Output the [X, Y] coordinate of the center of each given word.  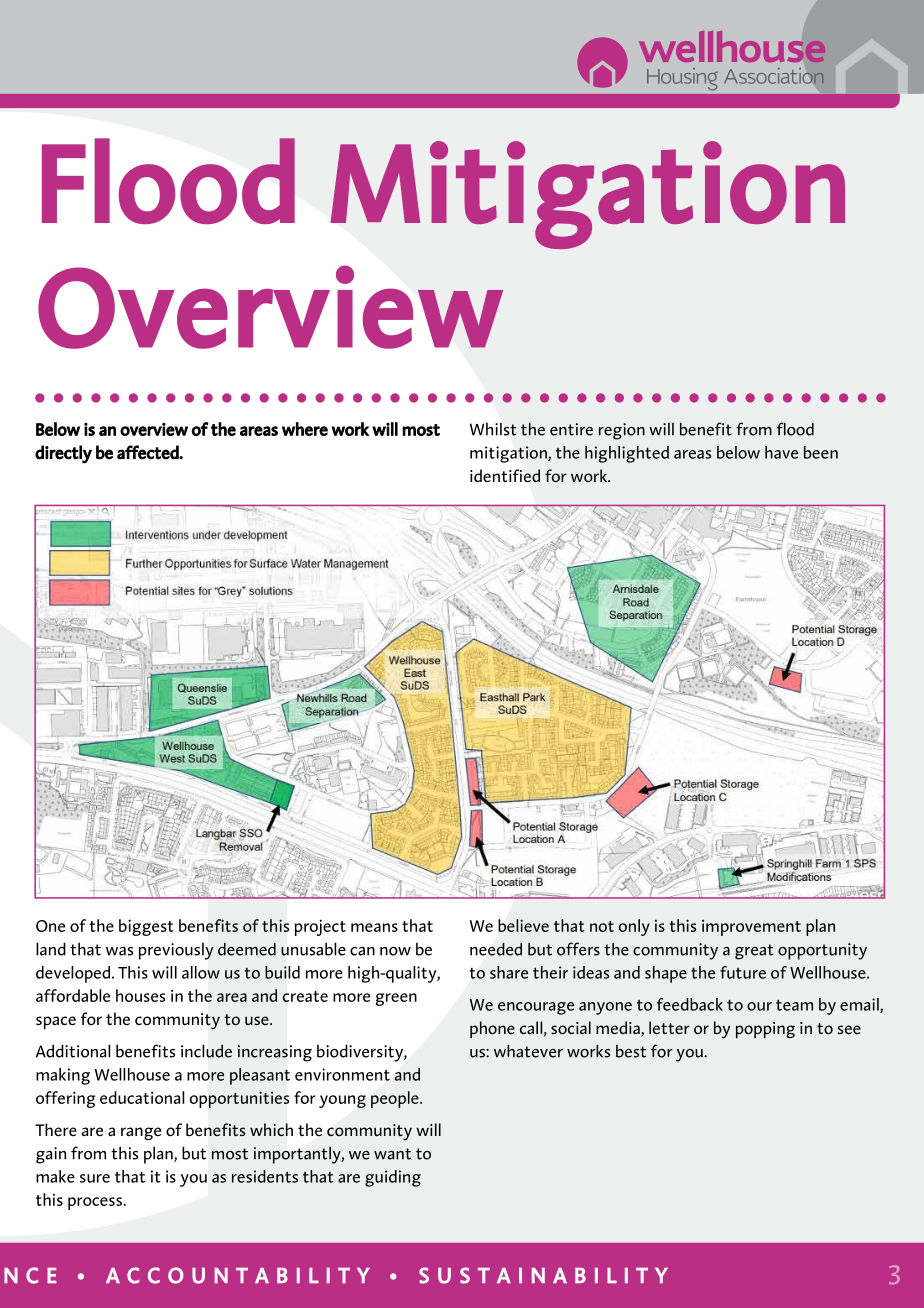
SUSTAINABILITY [543, 1275]
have [781, 452]
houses [140, 995]
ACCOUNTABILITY [238, 1275]
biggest [146, 927]
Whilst [493, 429]
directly [63, 454]
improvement [751, 928]
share [509, 972]
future [743, 972]
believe [523, 925]
